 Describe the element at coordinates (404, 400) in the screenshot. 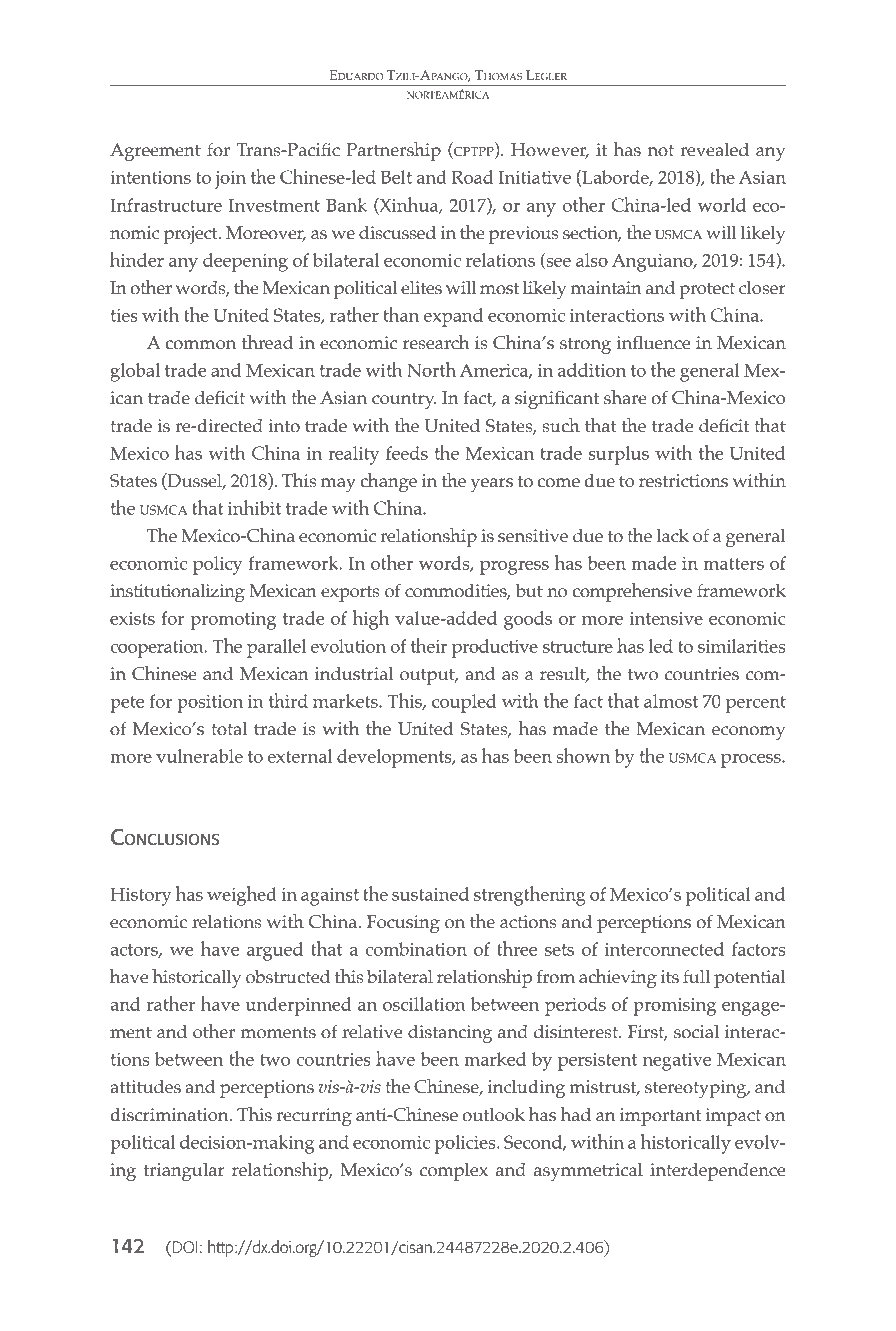

I see `country` at that location.
